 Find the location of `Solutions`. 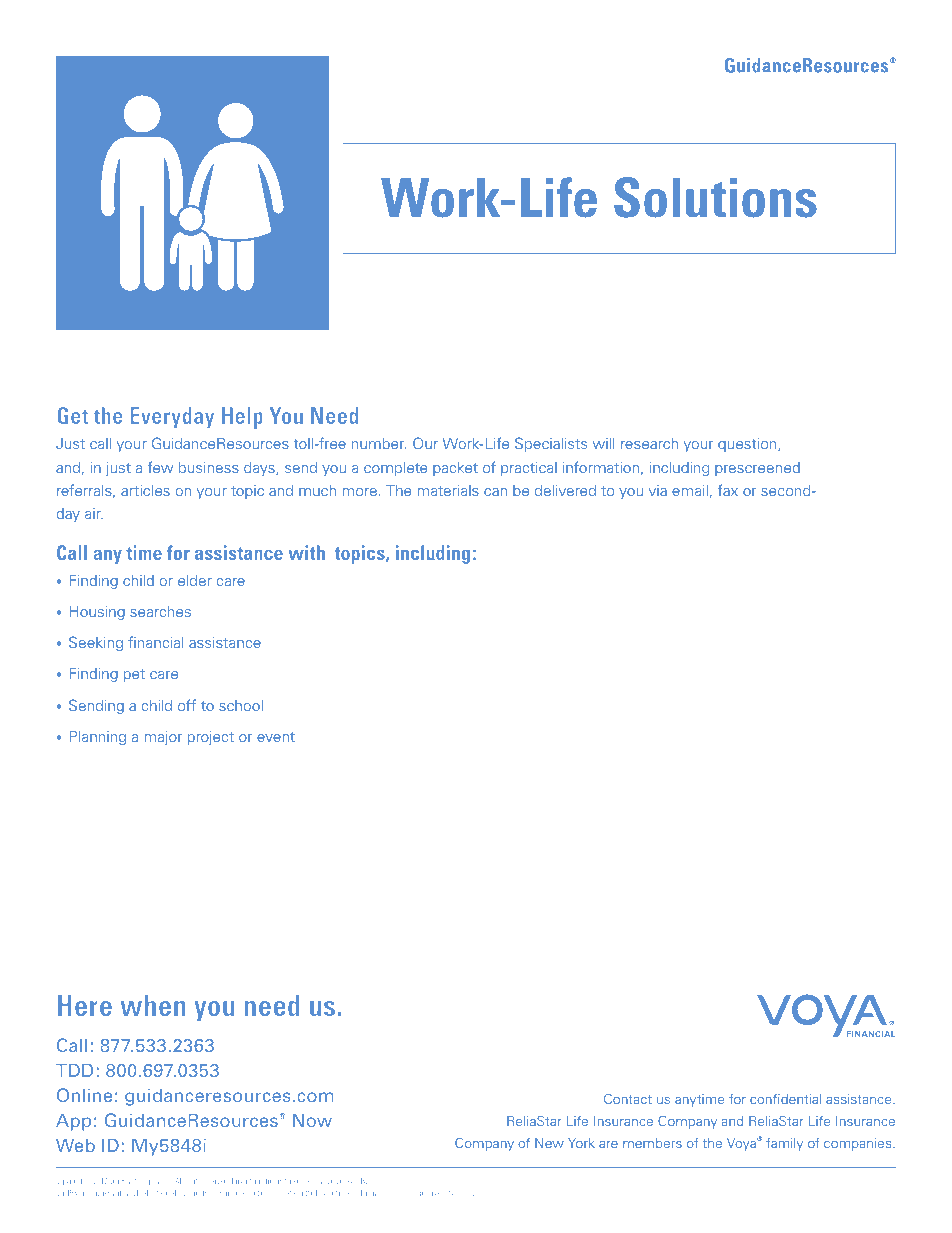

Solutions is located at coordinates (715, 197).
